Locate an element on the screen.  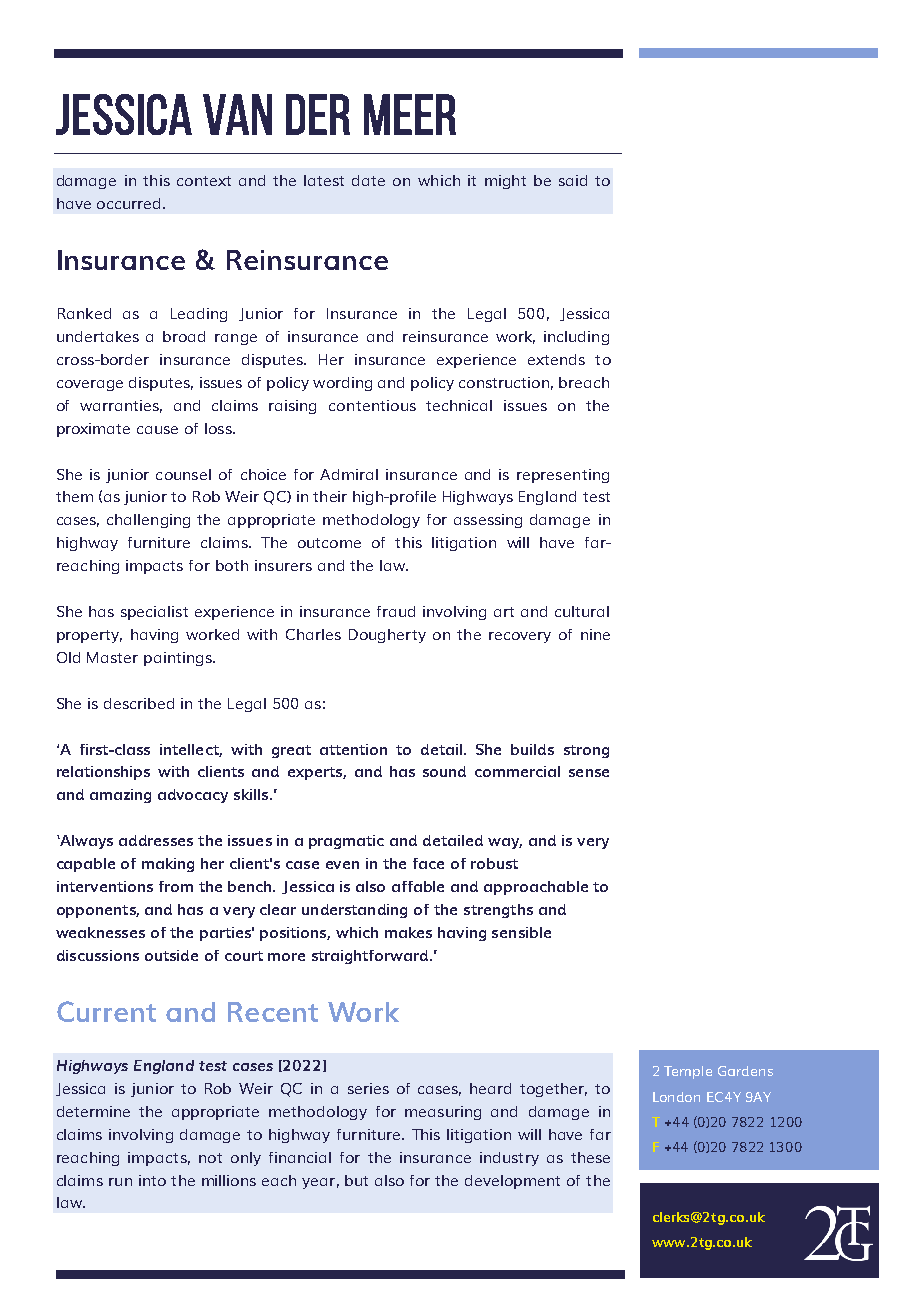
addresses is located at coordinates (156, 840).
